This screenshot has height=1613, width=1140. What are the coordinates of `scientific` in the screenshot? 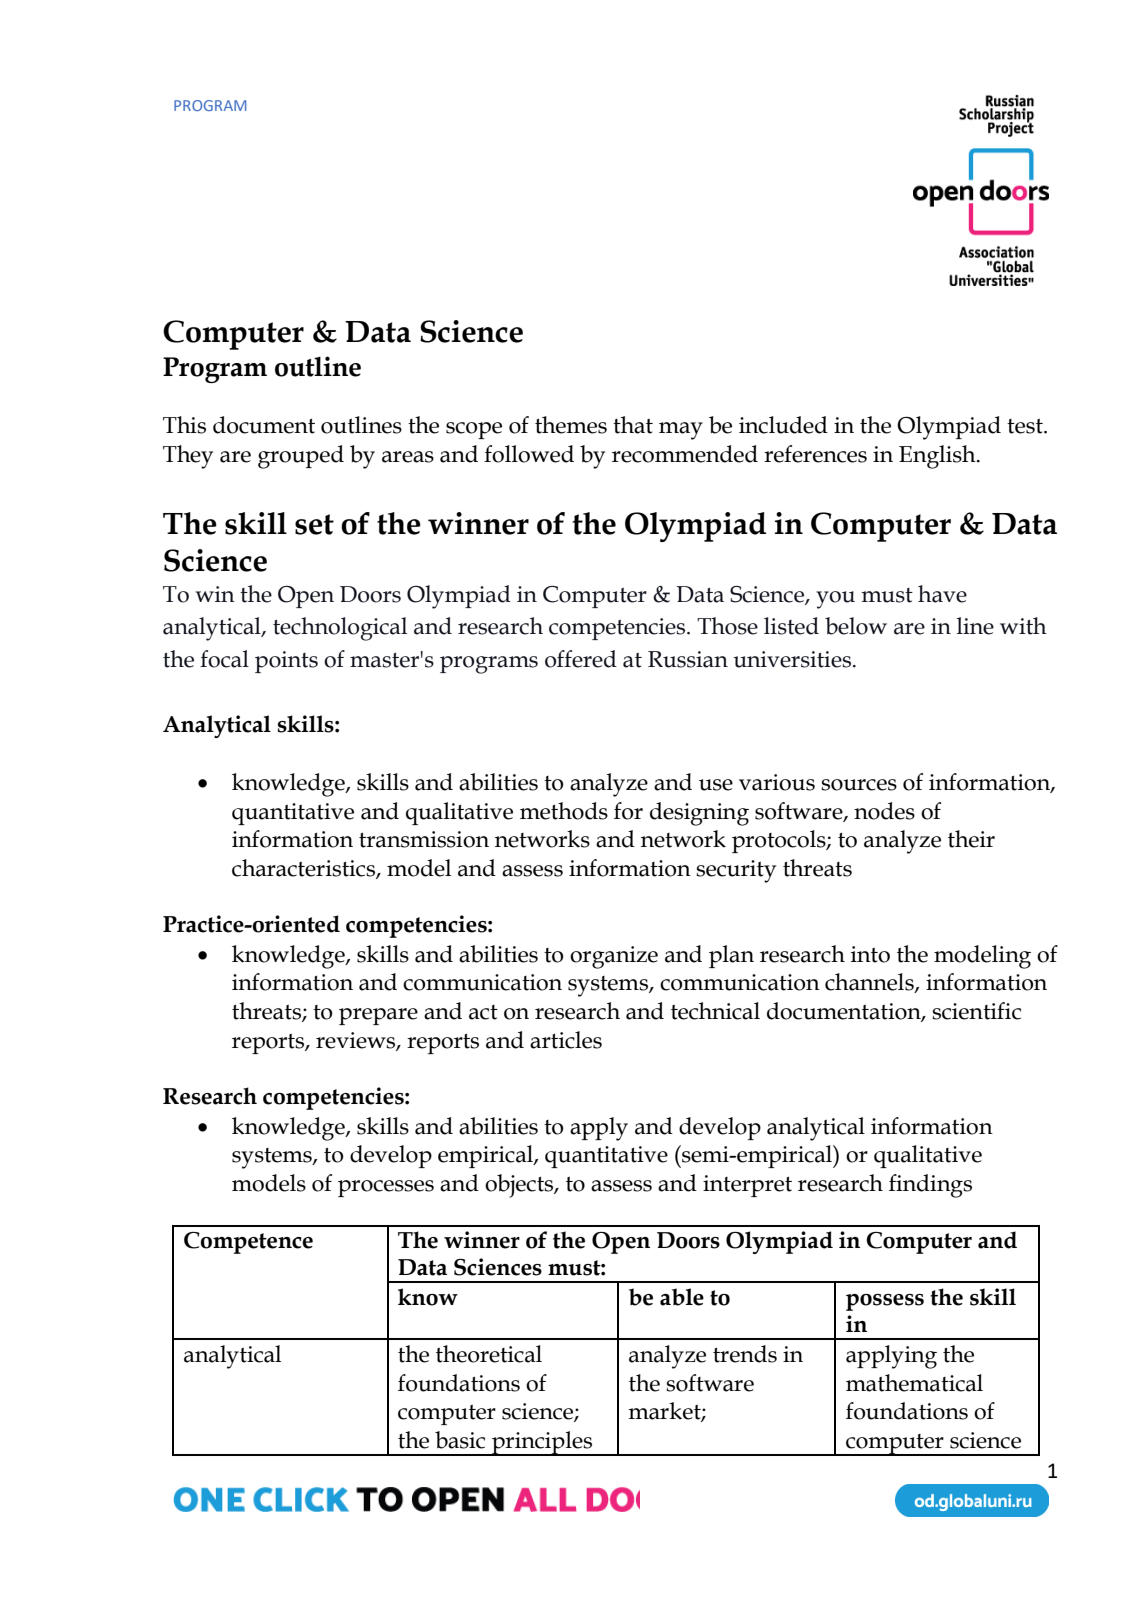 It's located at (976, 1011).
